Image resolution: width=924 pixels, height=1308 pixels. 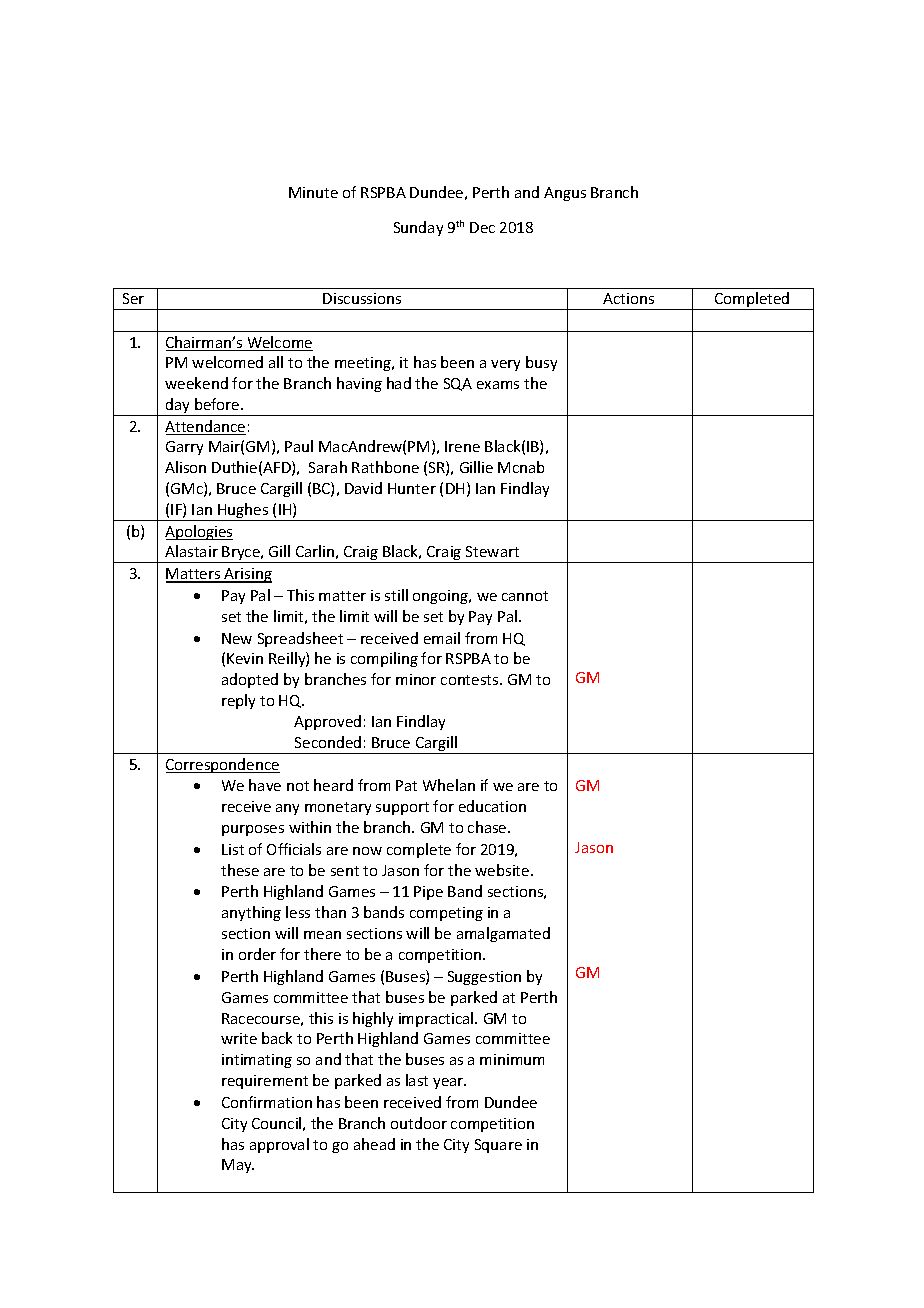 I want to click on Angus, so click(x=565, y=194).
